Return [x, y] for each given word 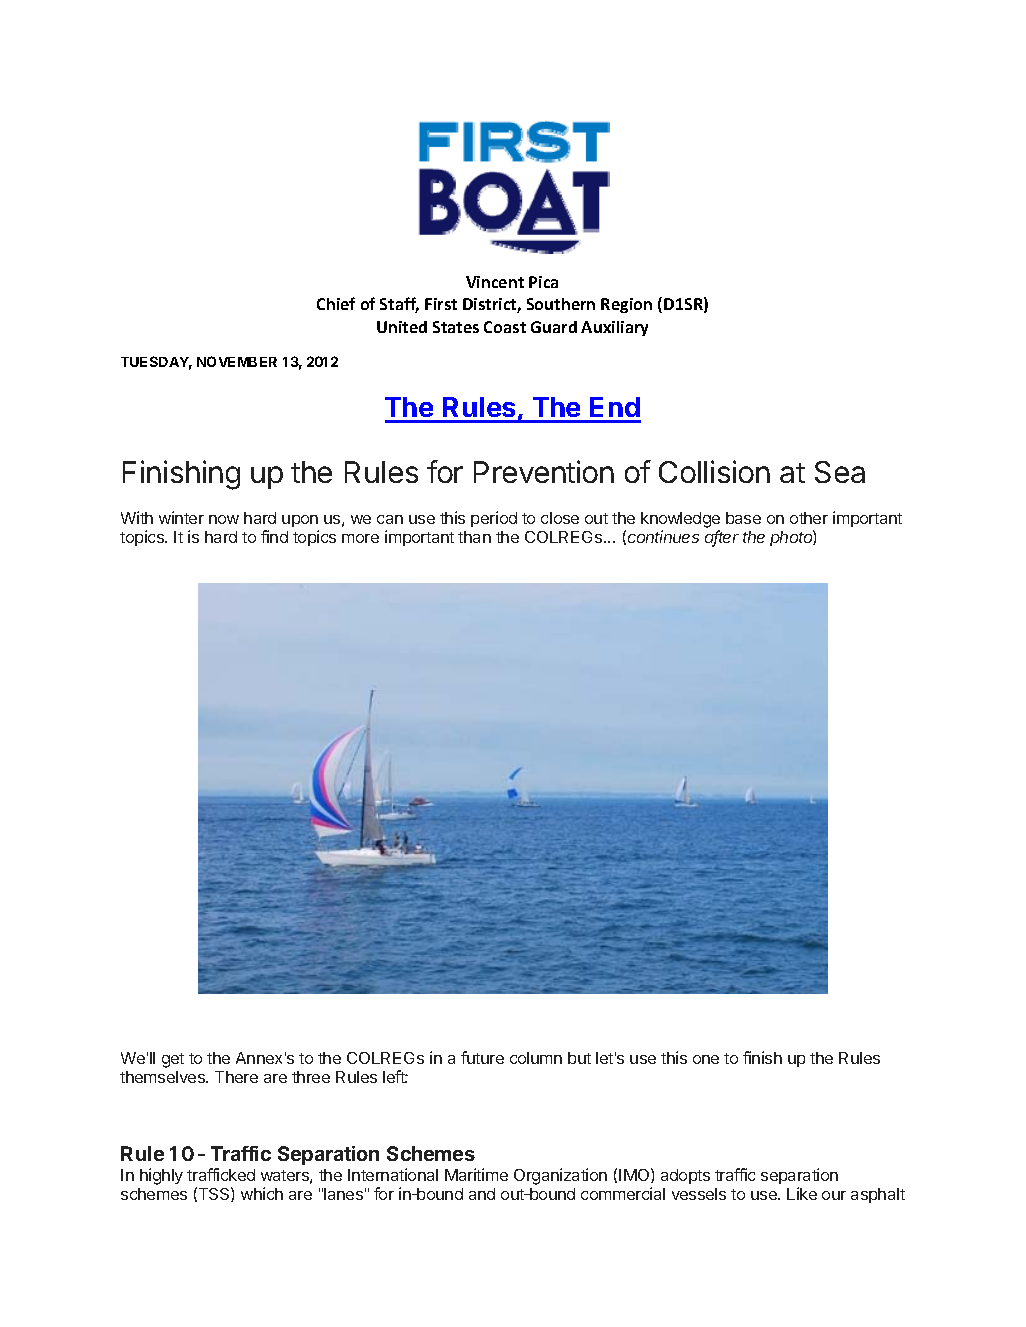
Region [626, 305]
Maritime [476, 1174]
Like [802, 1193]
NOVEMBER [237, 361]
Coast [505, 327]
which [262, 1193]
